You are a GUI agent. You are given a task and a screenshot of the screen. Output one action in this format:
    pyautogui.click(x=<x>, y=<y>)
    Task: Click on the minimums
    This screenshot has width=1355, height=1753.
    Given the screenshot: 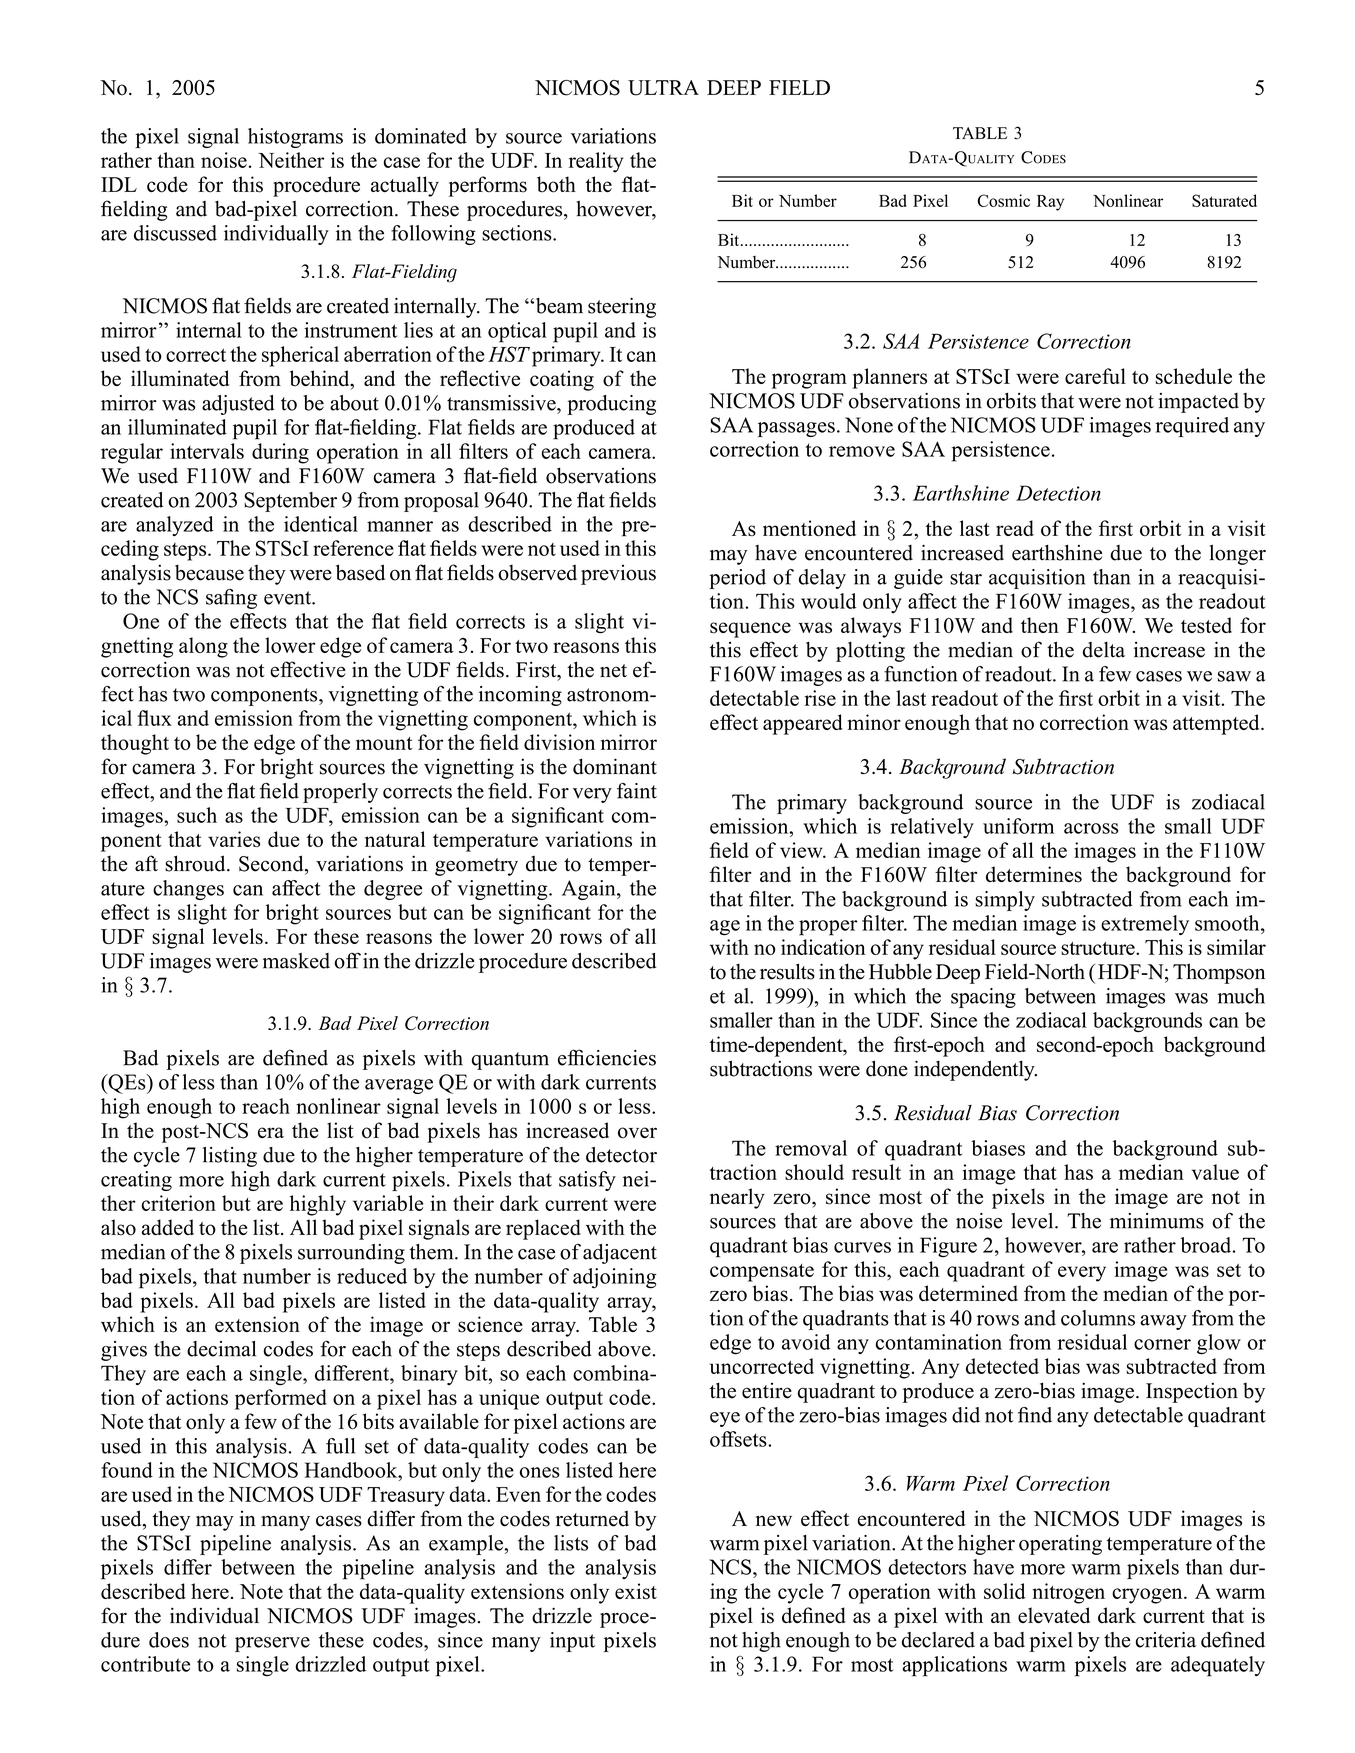 What is the action you would take?
    pyautogui.click(x=1157, y=1221)
